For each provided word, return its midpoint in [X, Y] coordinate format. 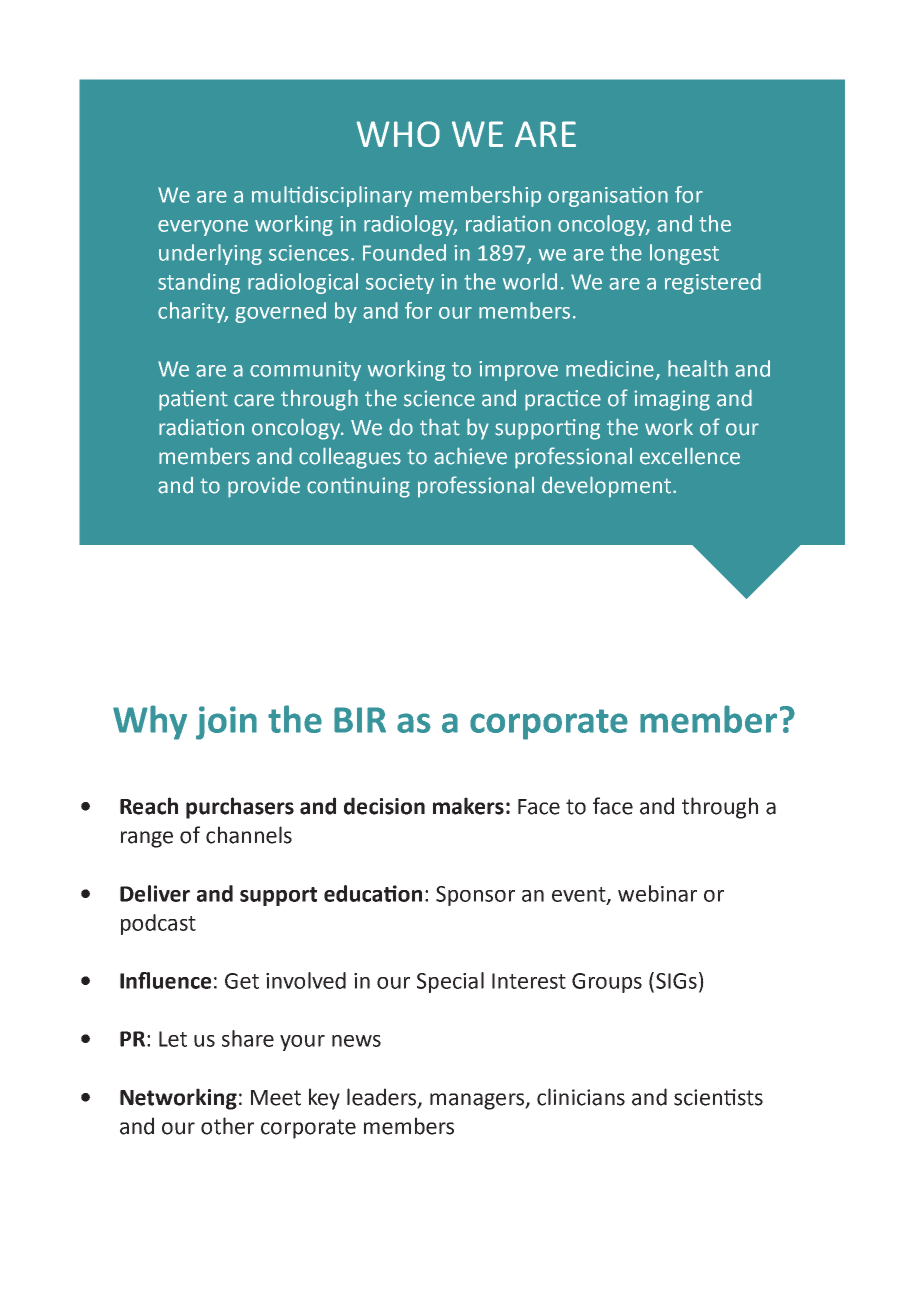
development [606, 487]
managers [478, 1101]
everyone [203, 228]
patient [193, 400]
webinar [657, 893]
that [440, 427]
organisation [608, 196]
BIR [360, 720]
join [226, 723]
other [227, 1126]
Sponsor [475, 896]
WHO [398, 134]
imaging [672, 400]
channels [249, 835]
